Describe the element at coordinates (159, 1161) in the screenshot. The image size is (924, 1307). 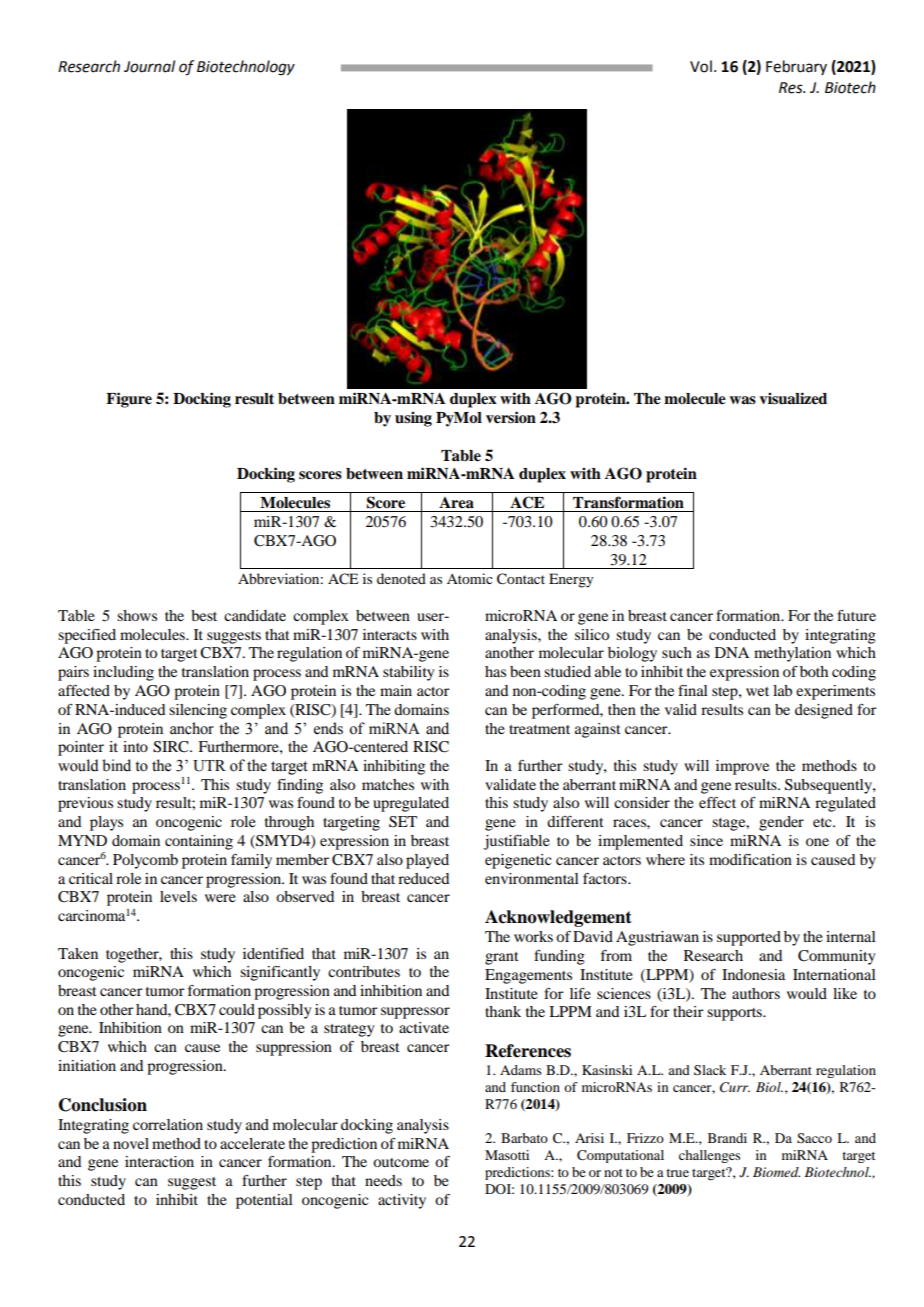
I see `interaction` at that location.
